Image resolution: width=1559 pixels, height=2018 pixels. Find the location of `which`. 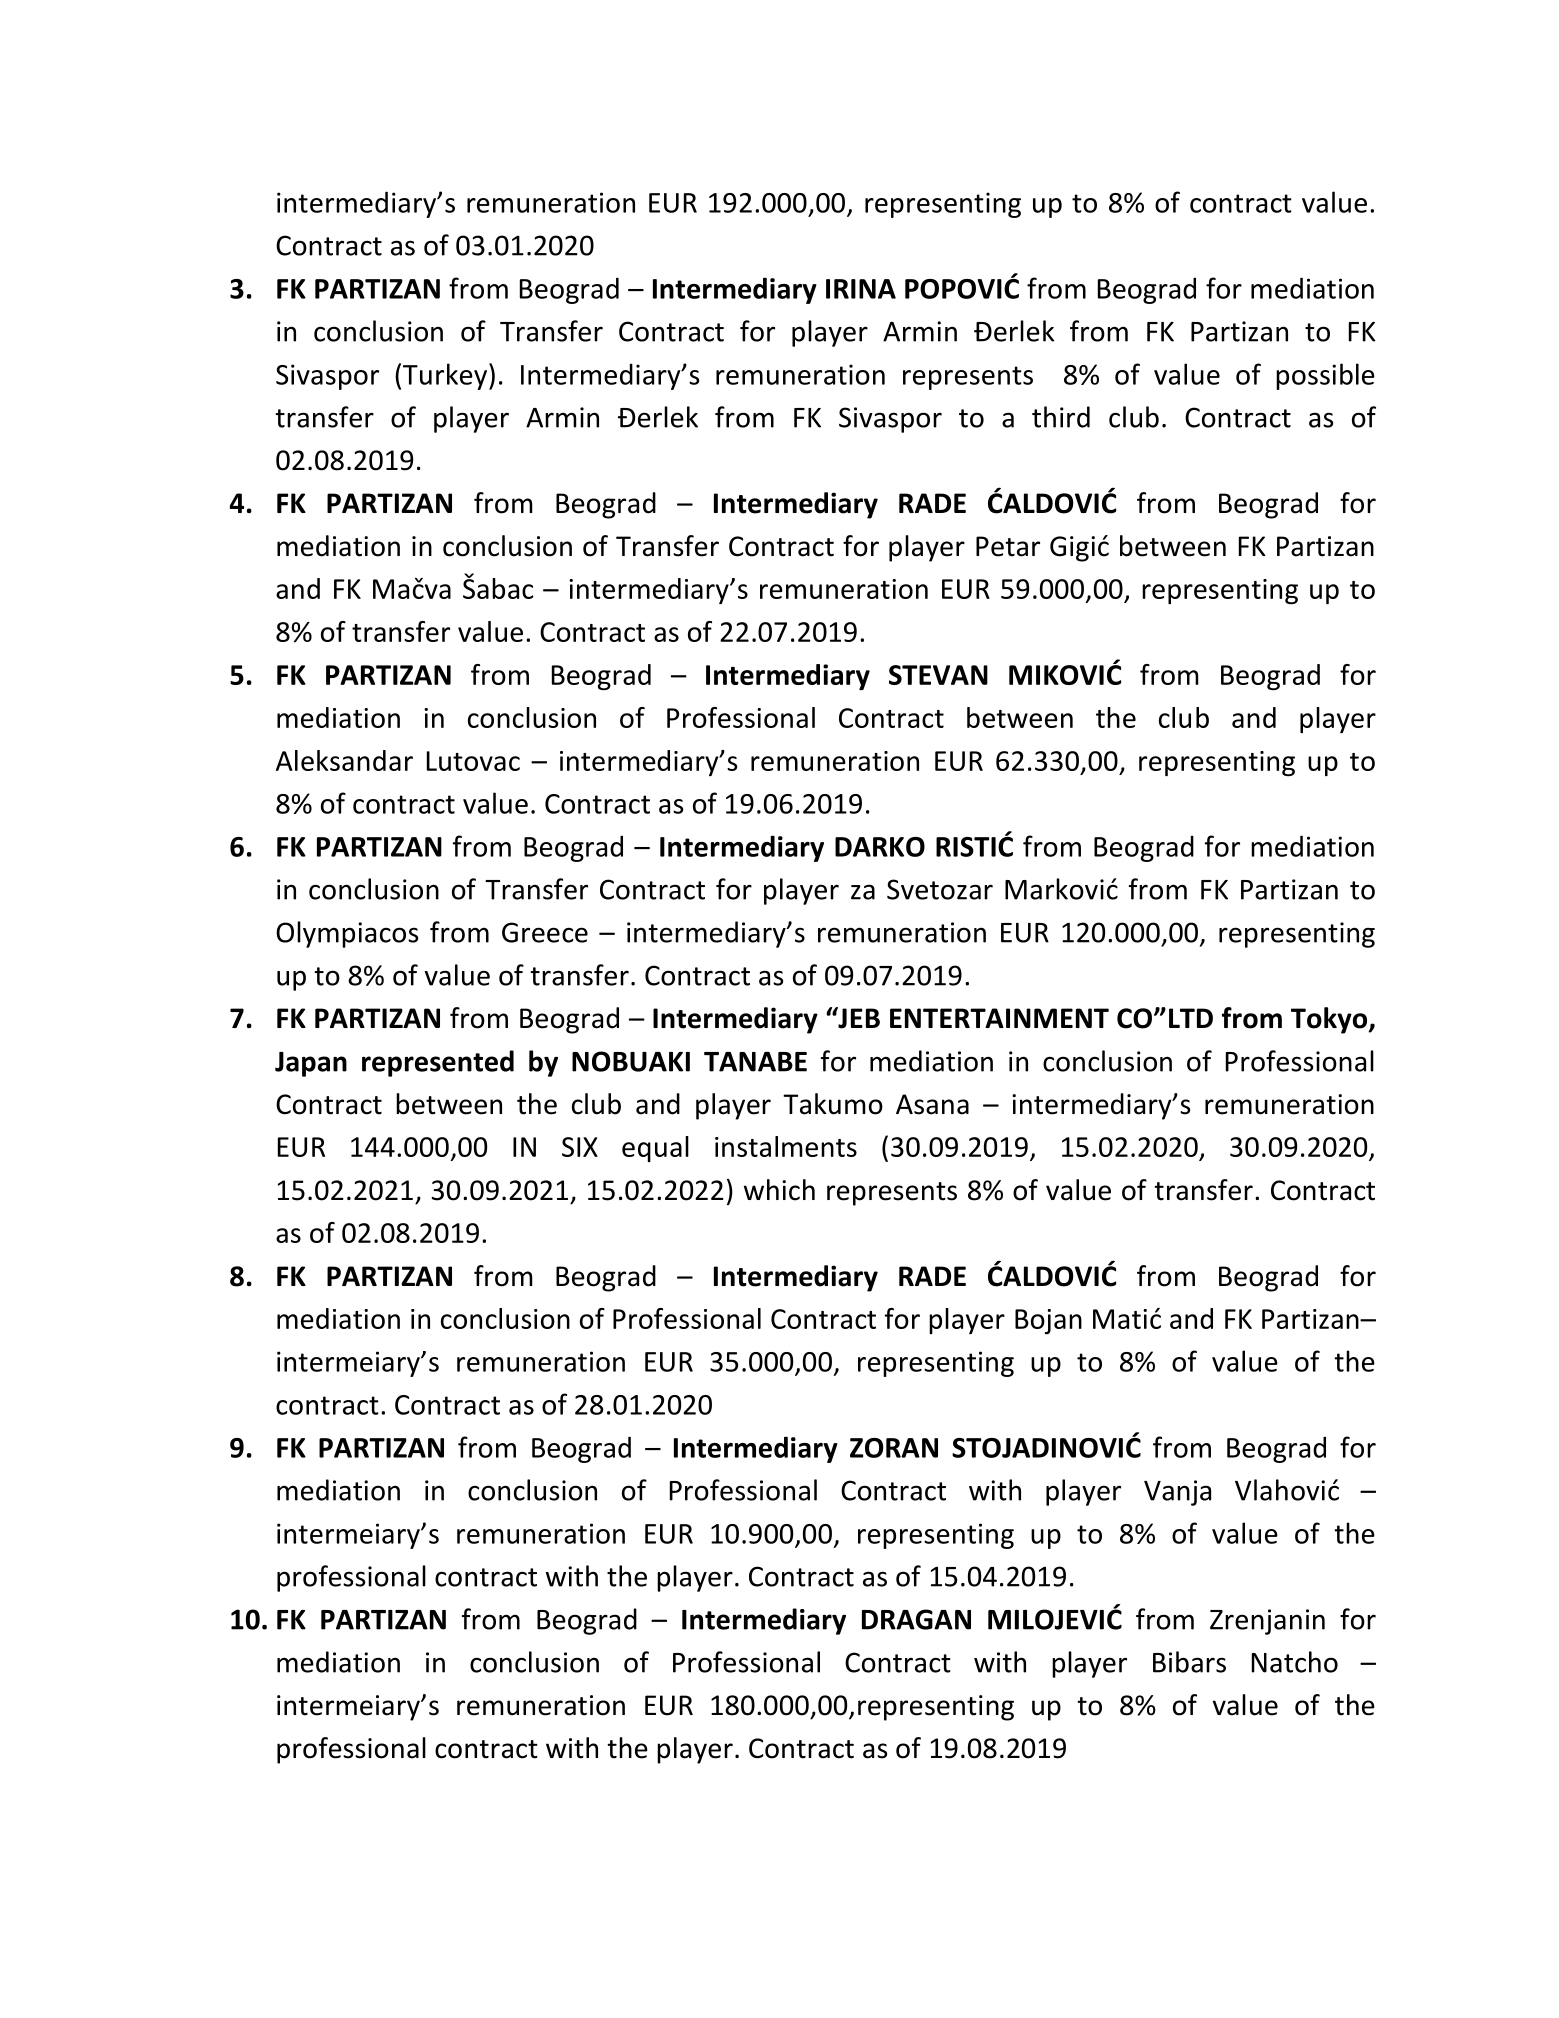

which is located at coordinates (779, 1190).
